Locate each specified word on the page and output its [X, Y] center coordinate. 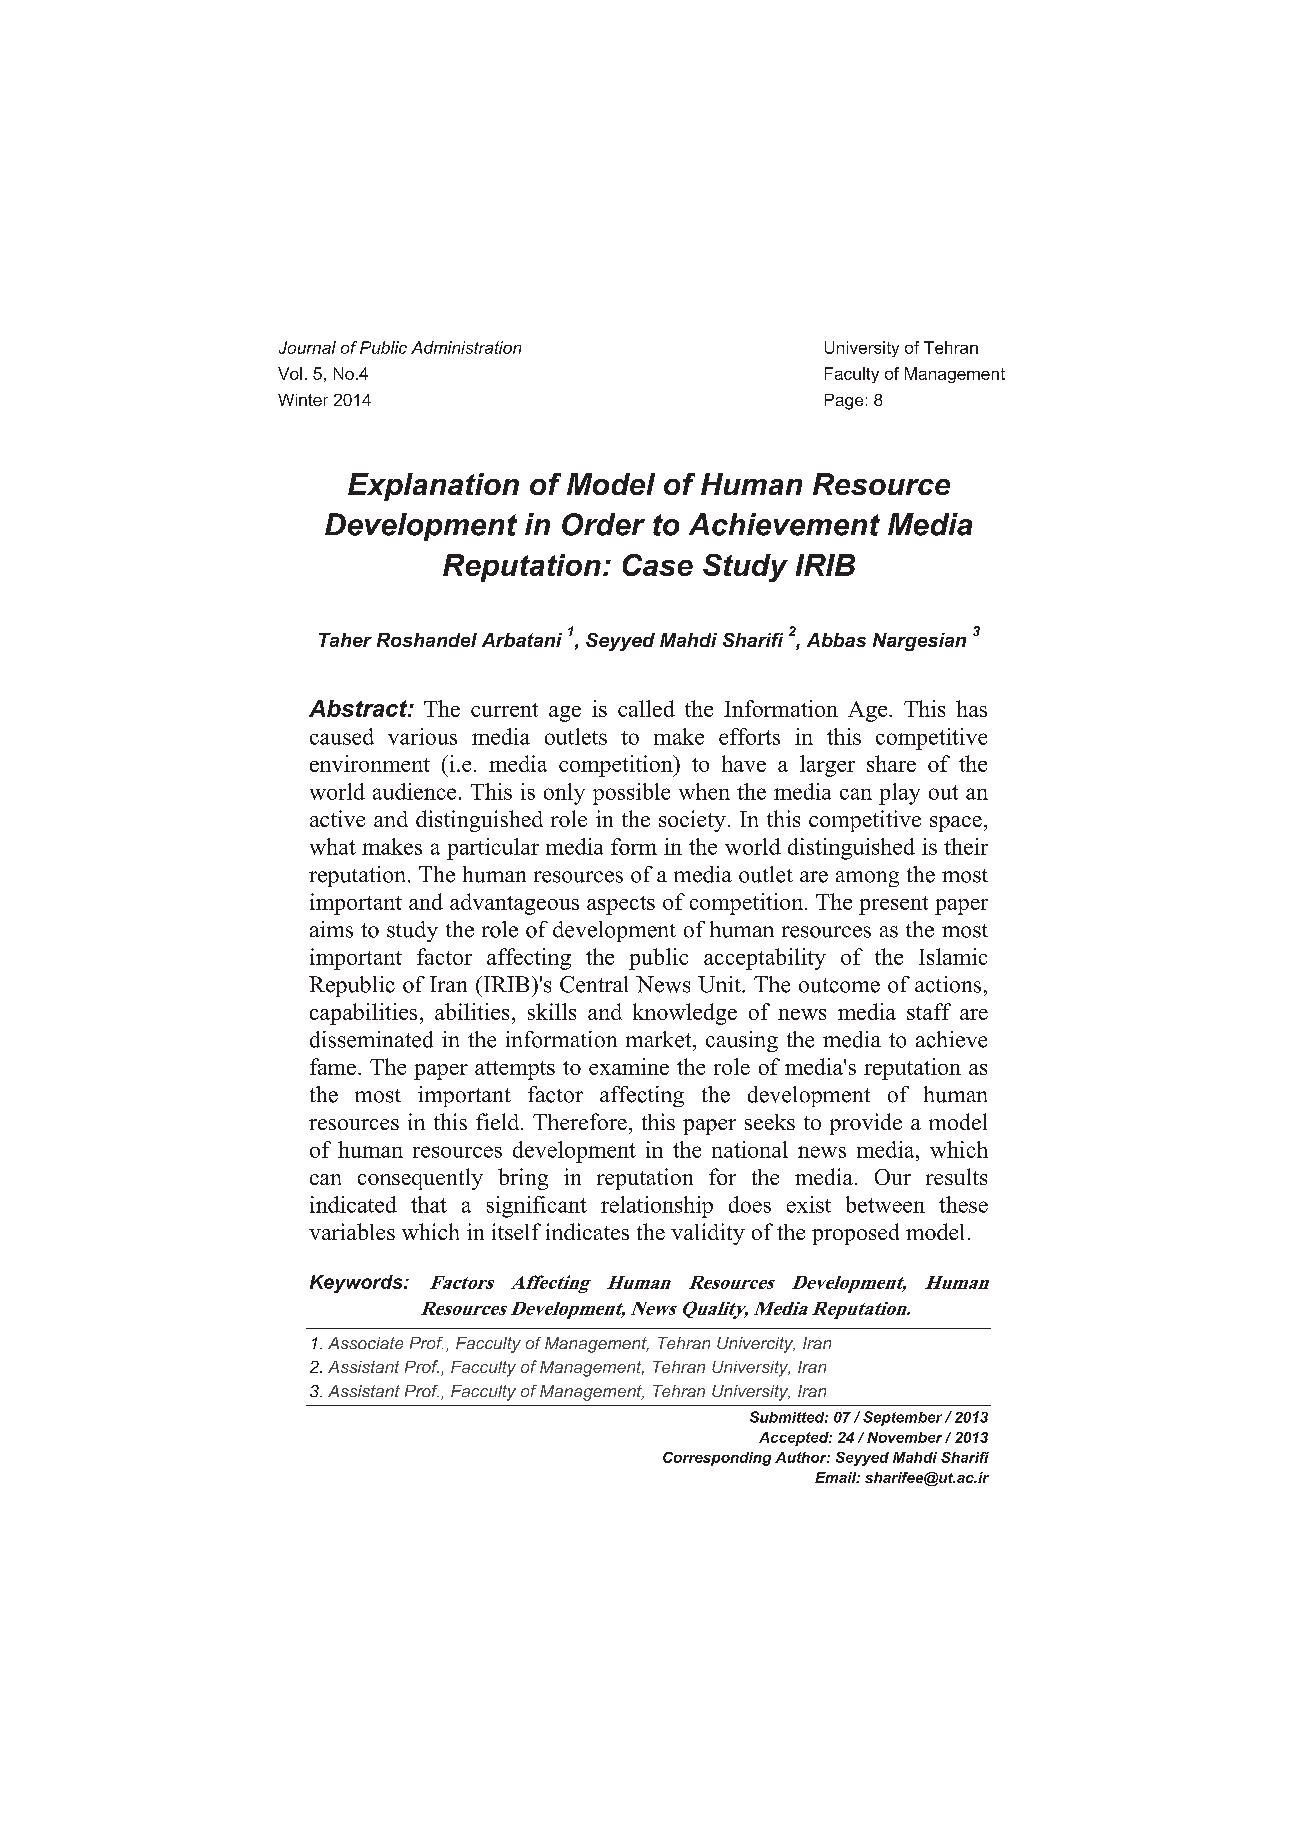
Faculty [852, 375]
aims [331, 929]
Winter [303, 400]
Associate [365, 1343]
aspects [621, 905]
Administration [466, 347]
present [893, 905]
